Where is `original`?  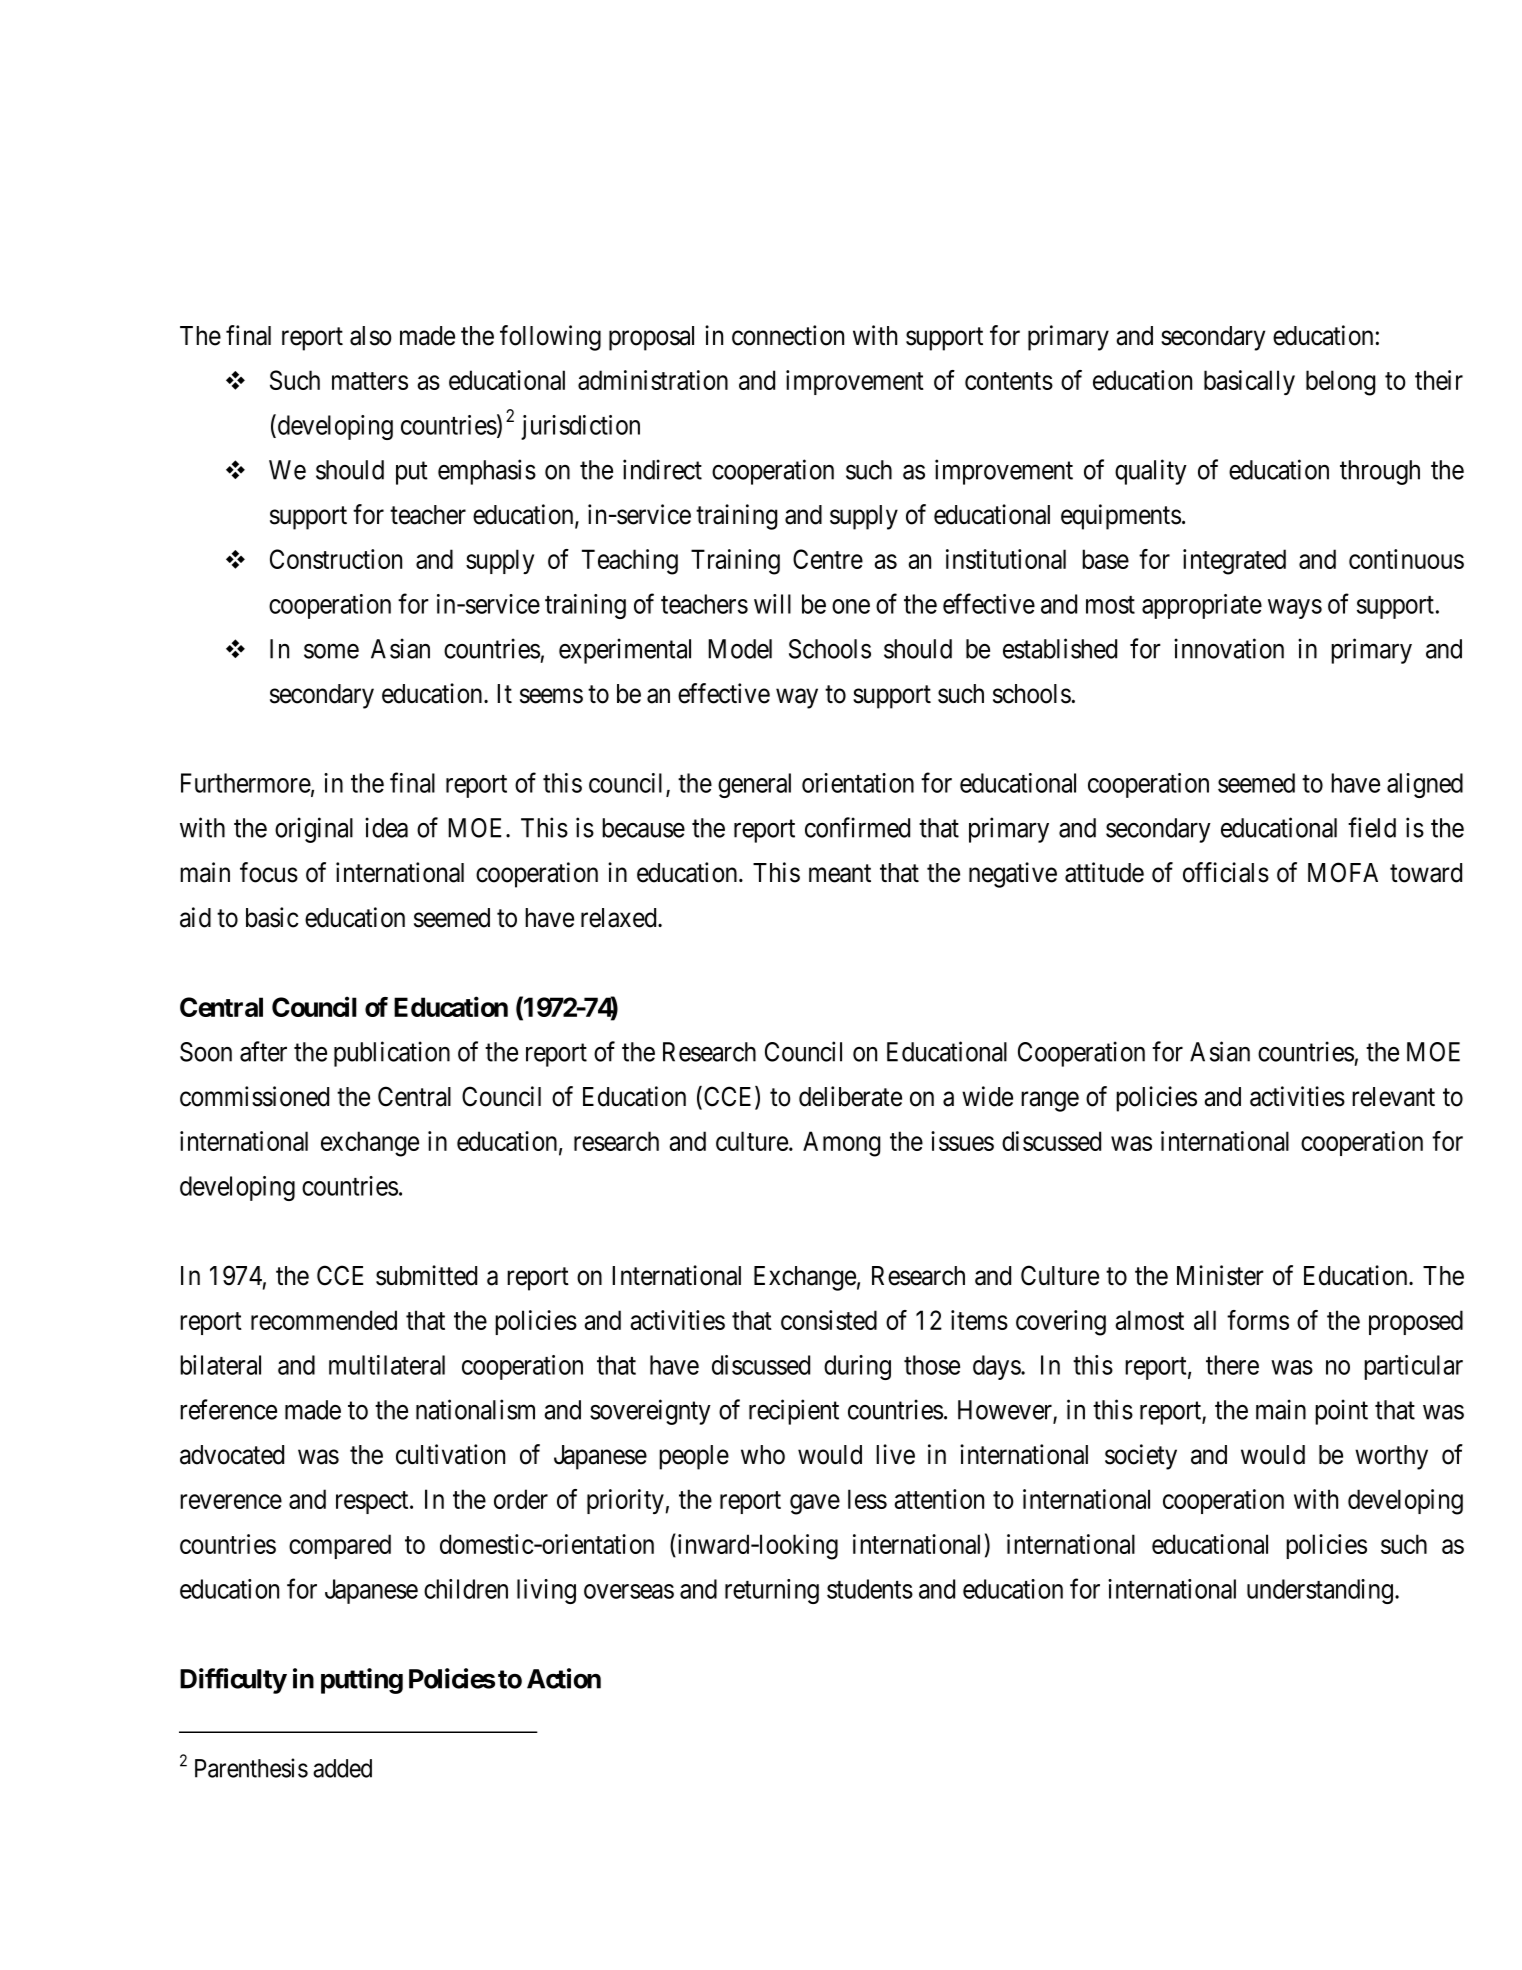
original is located at coordinates (314, 830).
